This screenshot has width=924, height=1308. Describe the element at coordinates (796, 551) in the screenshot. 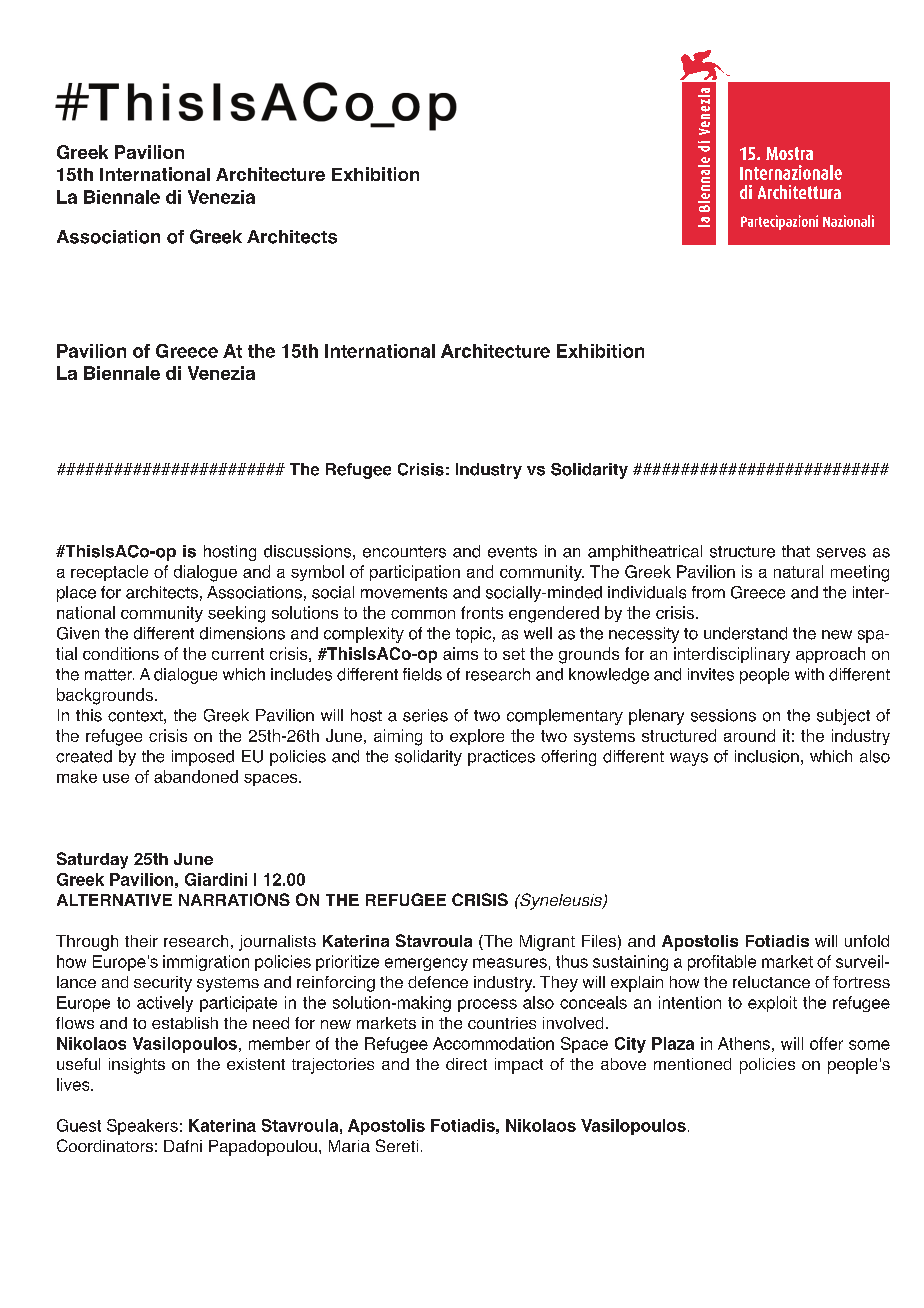

I see `that` at that location.
